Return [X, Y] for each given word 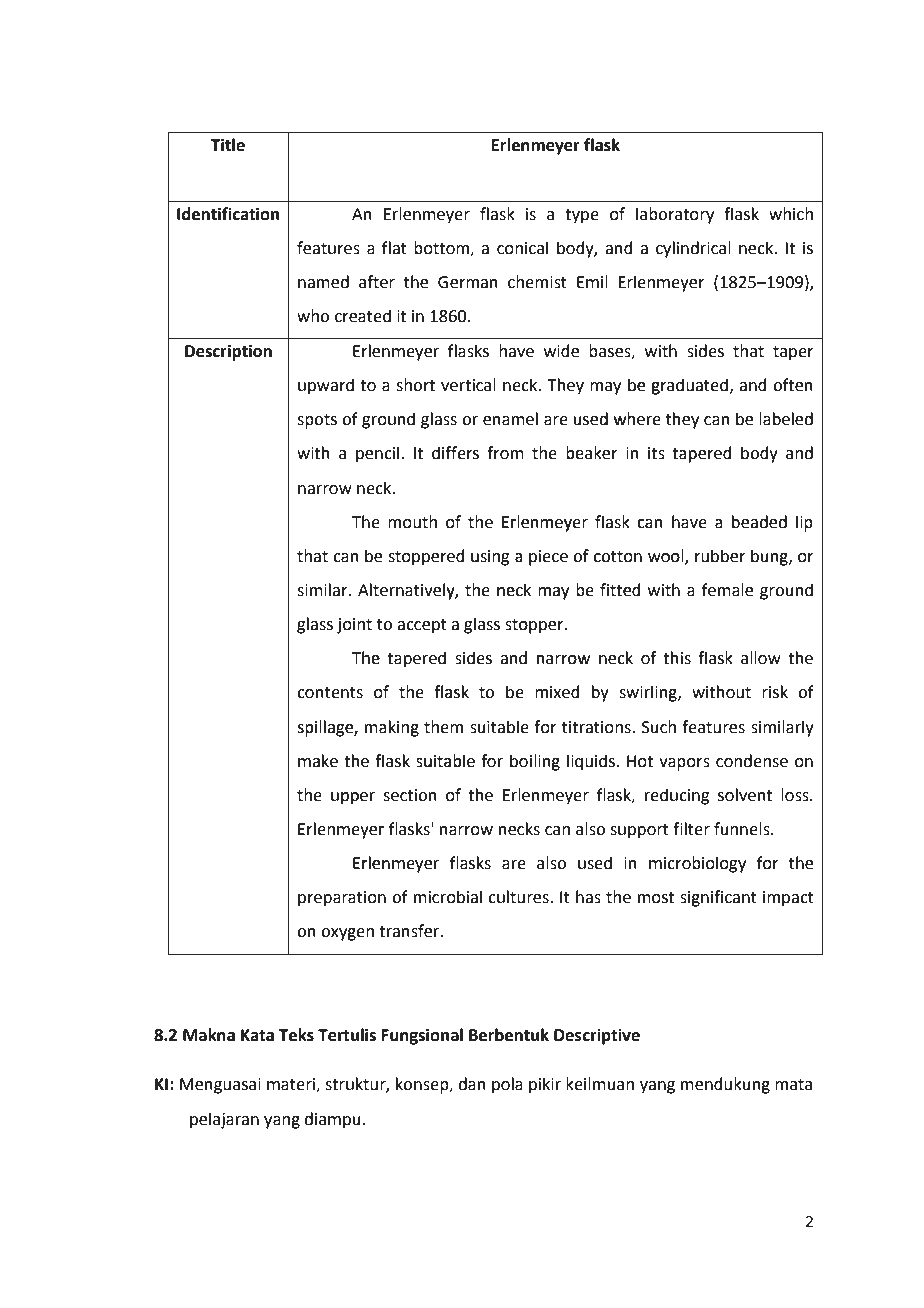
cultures [519, 897]
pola [507, 1085]
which [791, 214]
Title [228, 145]
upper [353, 798]
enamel [510, 419]
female [727, 590]
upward [326, 386]
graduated [689, 386]
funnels [743, 829]
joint [354, 626]
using [490, 558]
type [582, 216]
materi [292, 1085]
